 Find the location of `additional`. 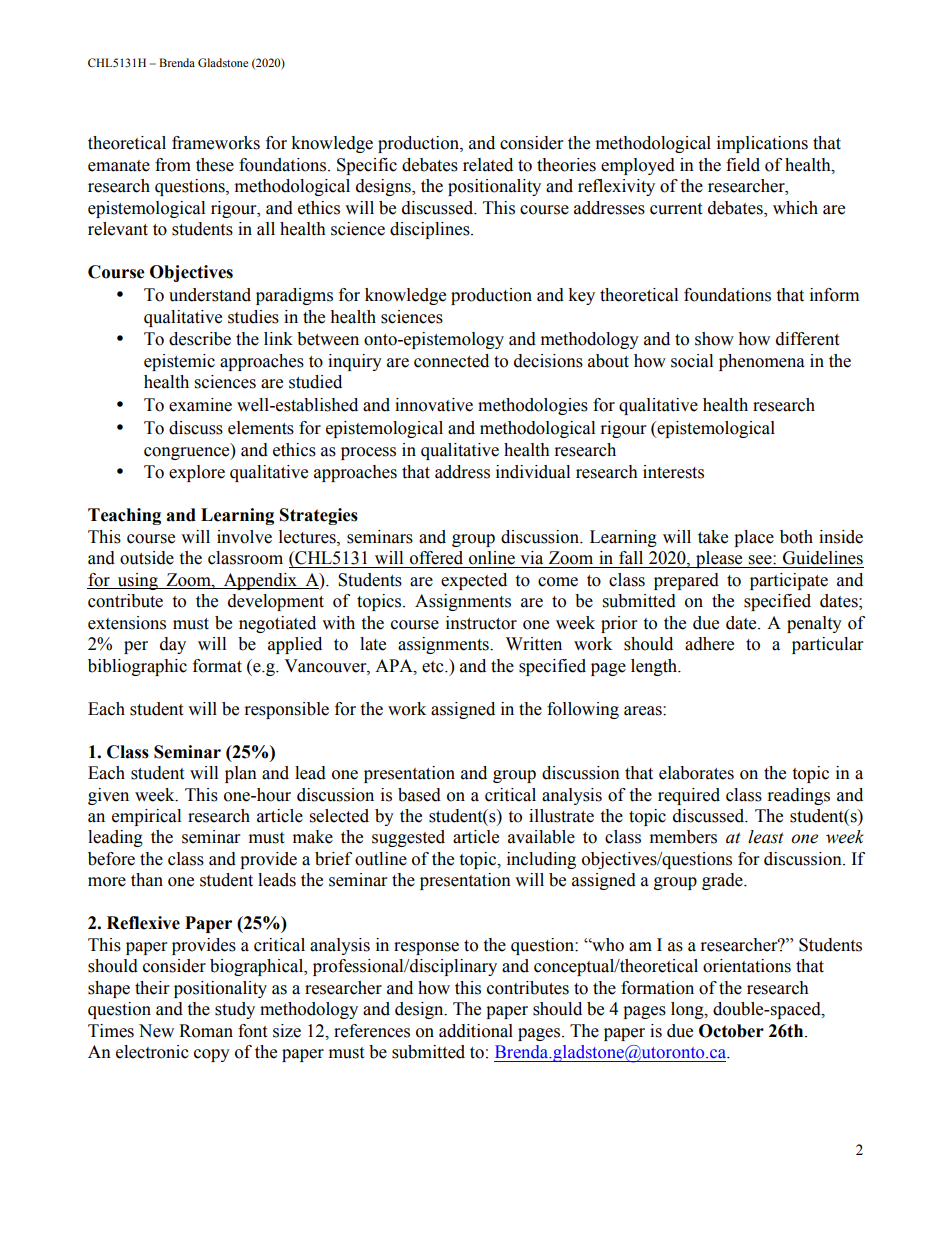

additional is located at coordinates (476, 1031).
